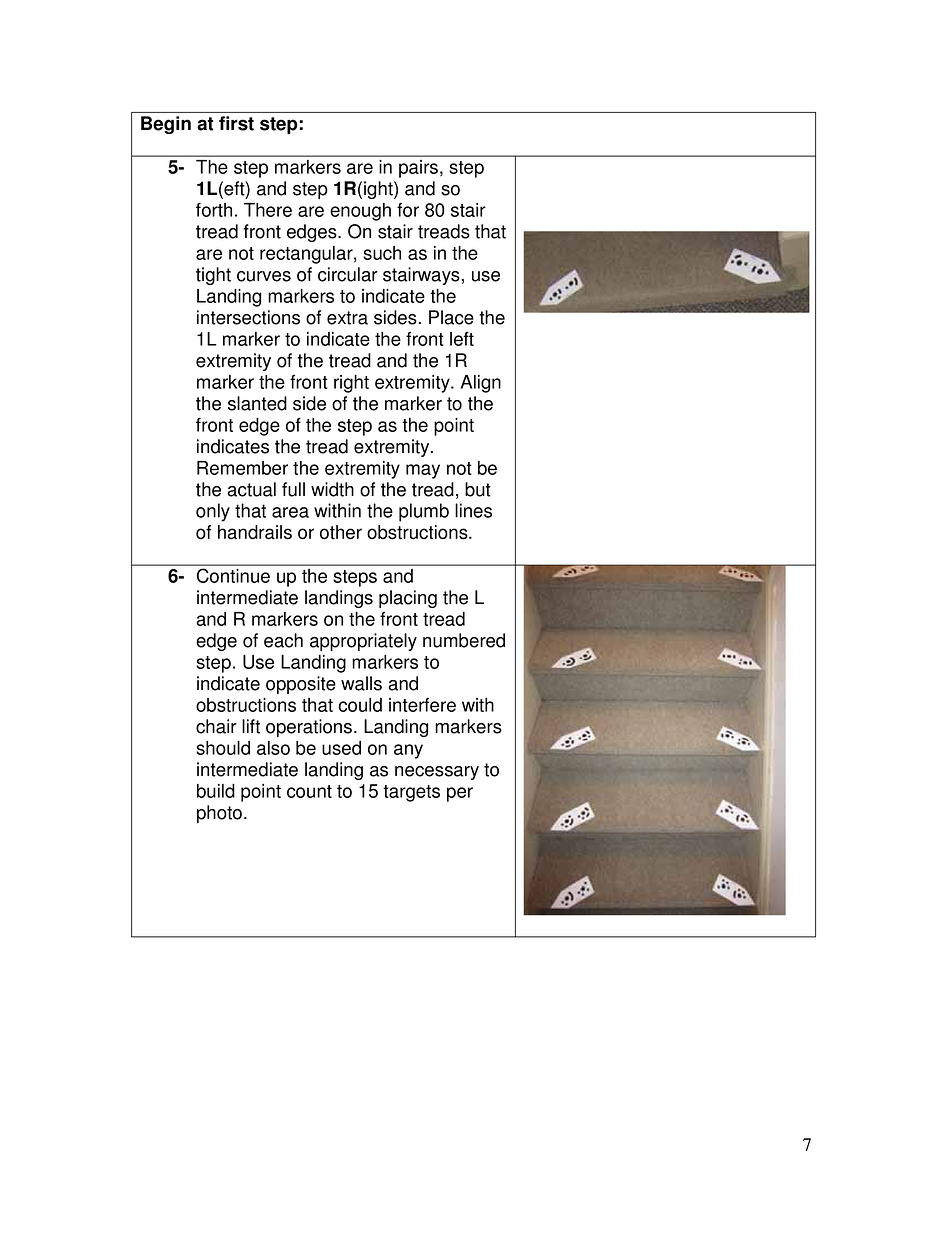 This screenshot has width=952, height=1233. Describe the element at coordinates (216, 791) in the screenshot. I see `build` at that location.
